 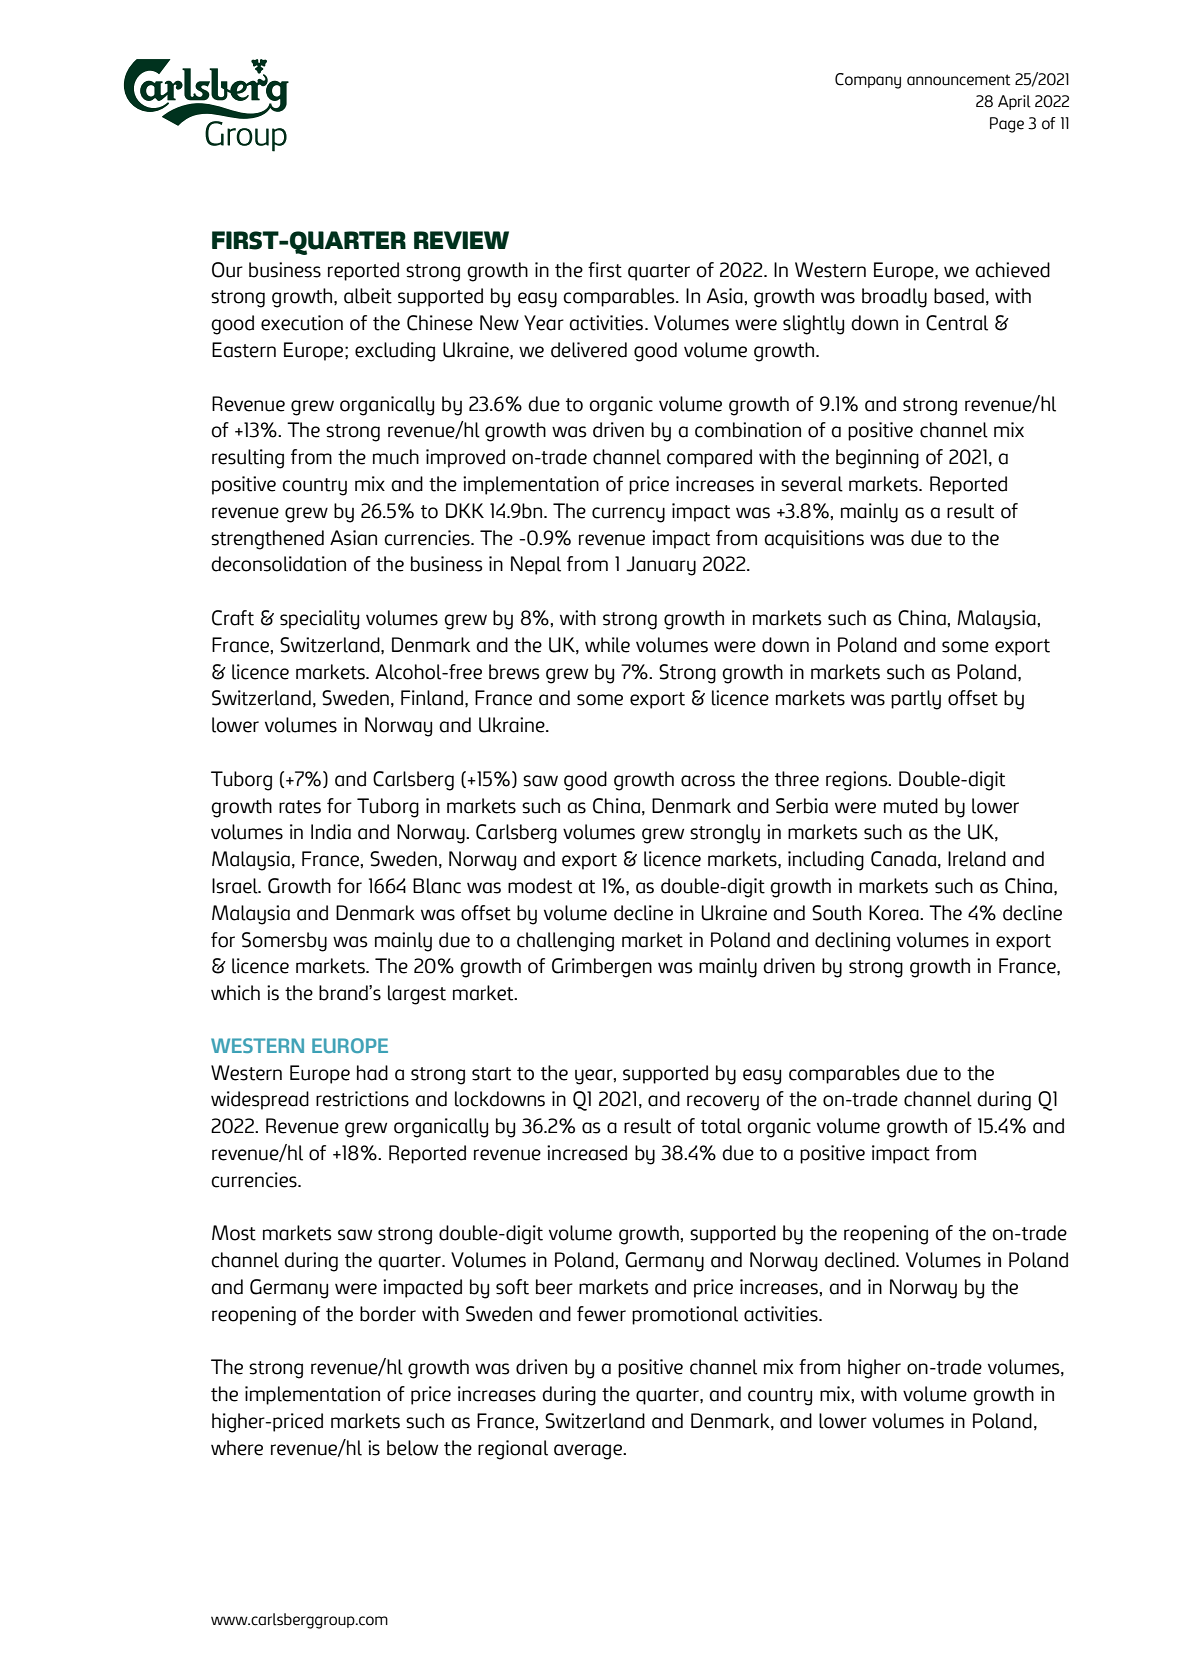 What do you see at coordinates (237, 1448) in the document?
I see `where` at bounding box center [237, 1448].
